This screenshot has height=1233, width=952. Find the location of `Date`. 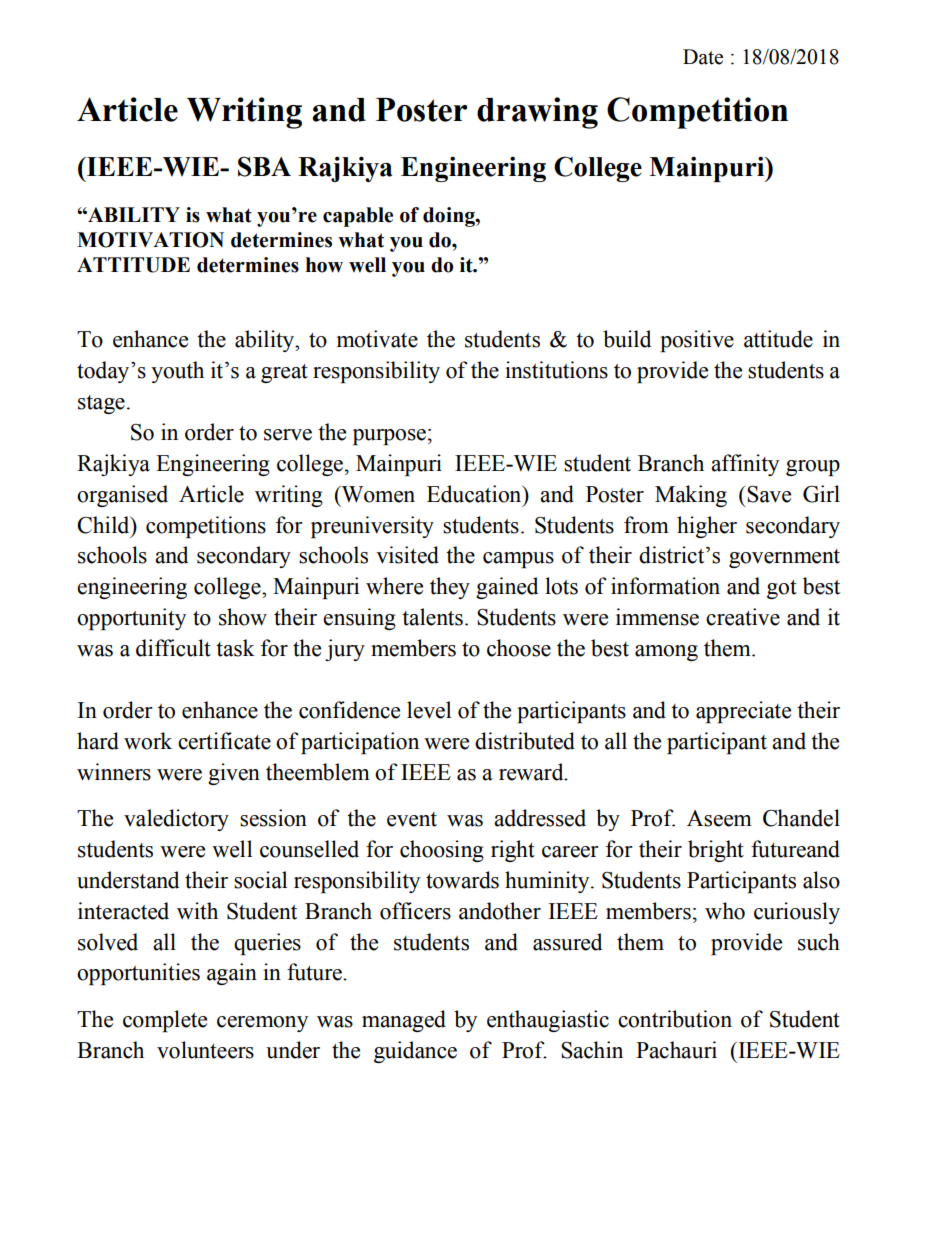

Date is located at coordinates (703, 57).
